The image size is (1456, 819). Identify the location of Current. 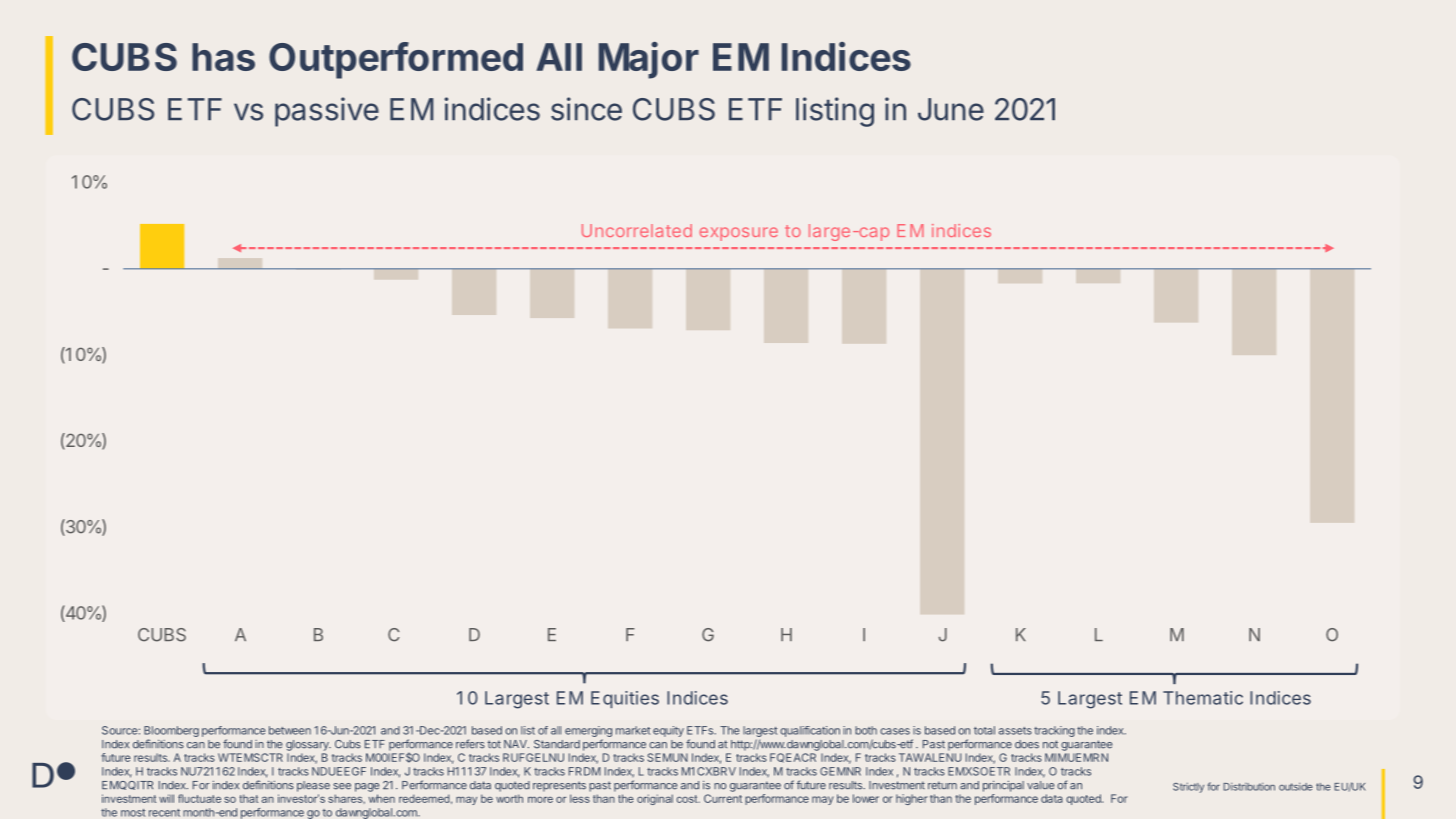
(723, 798).
